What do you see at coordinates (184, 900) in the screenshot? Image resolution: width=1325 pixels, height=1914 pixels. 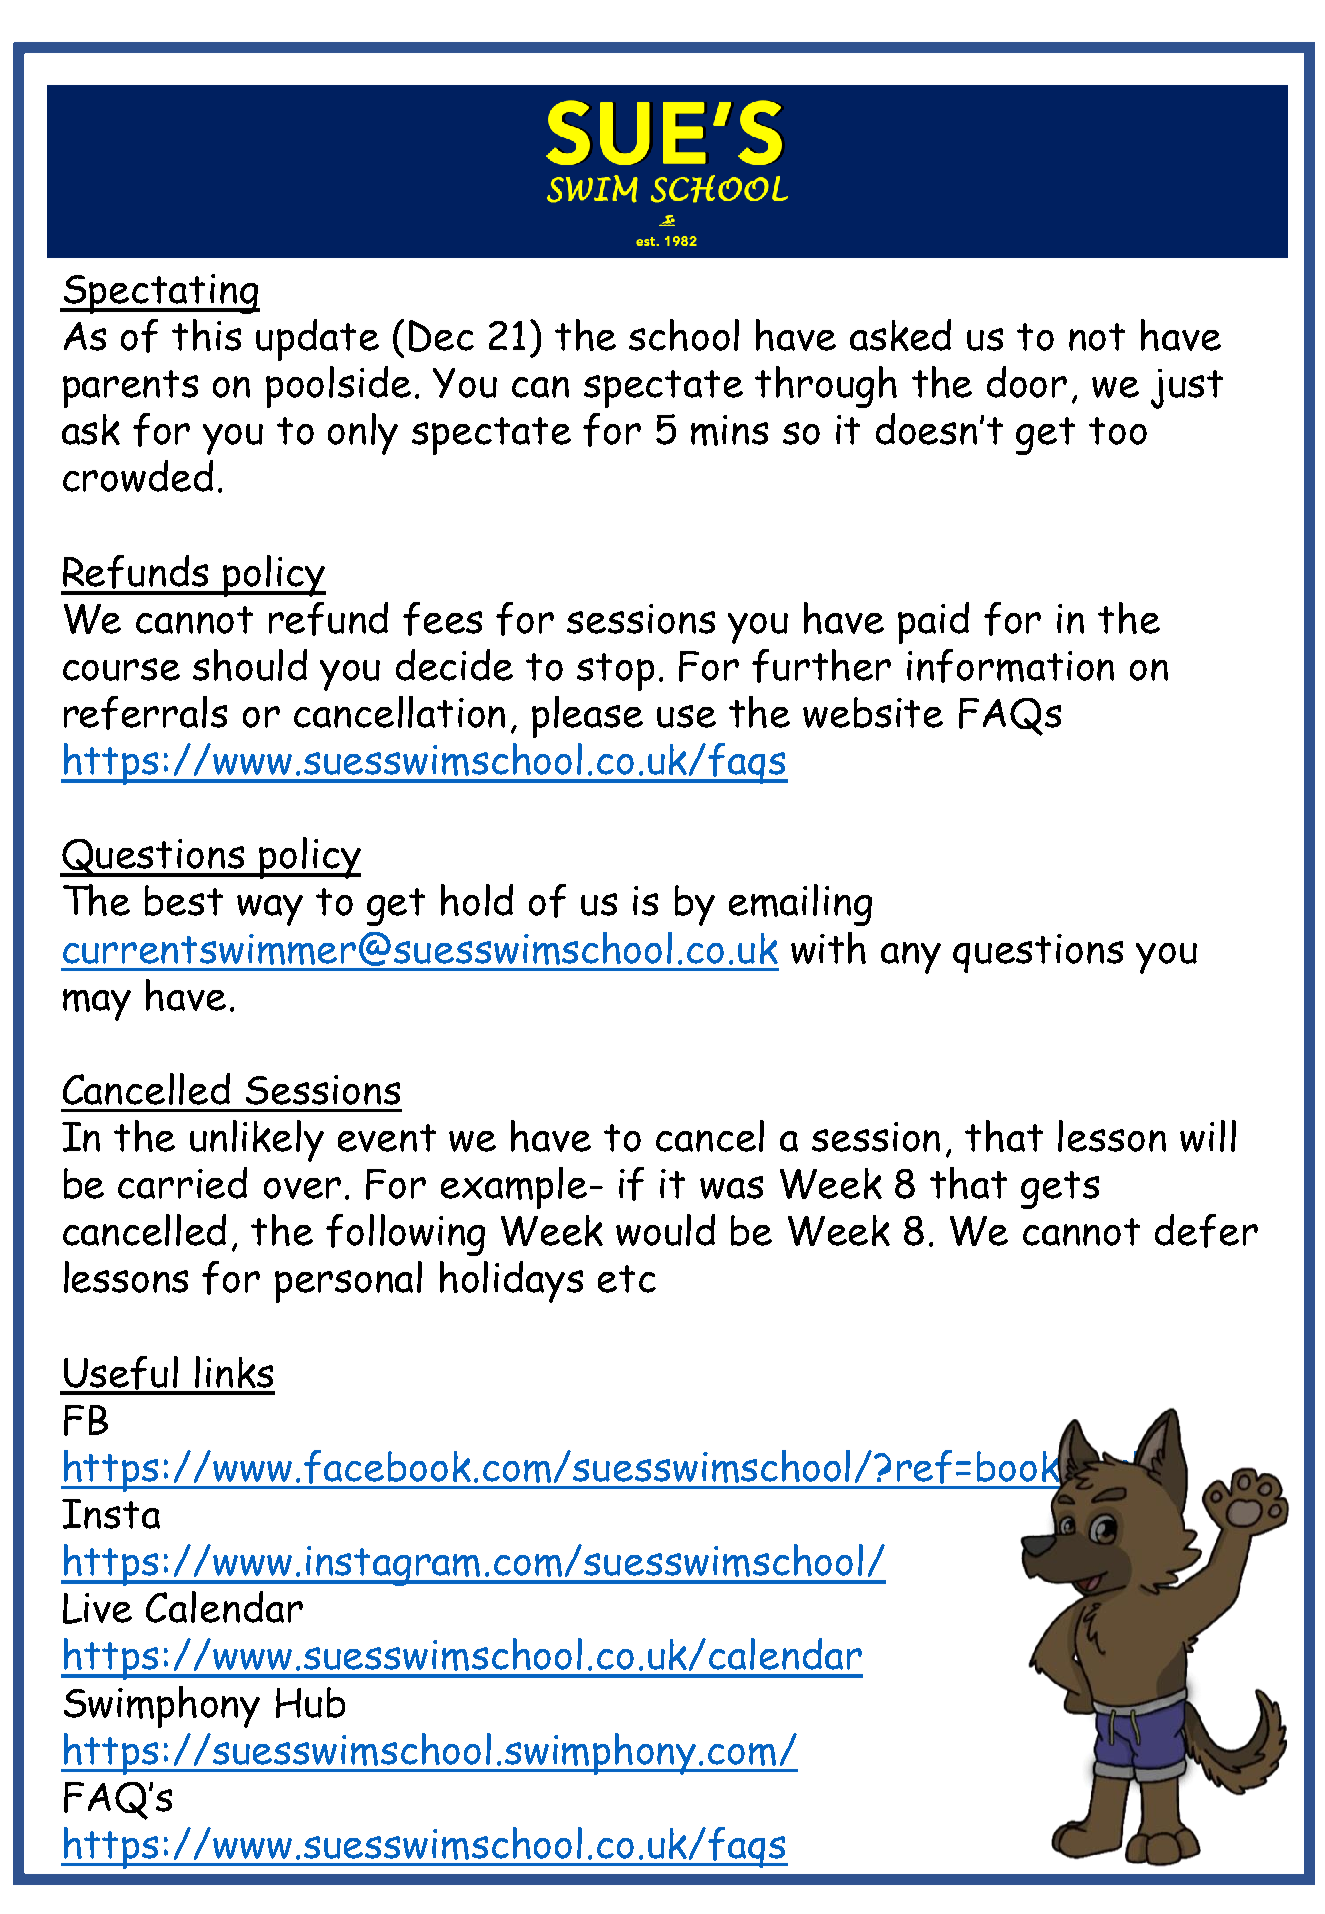 I see `best` at bounding box center [184, 900].
